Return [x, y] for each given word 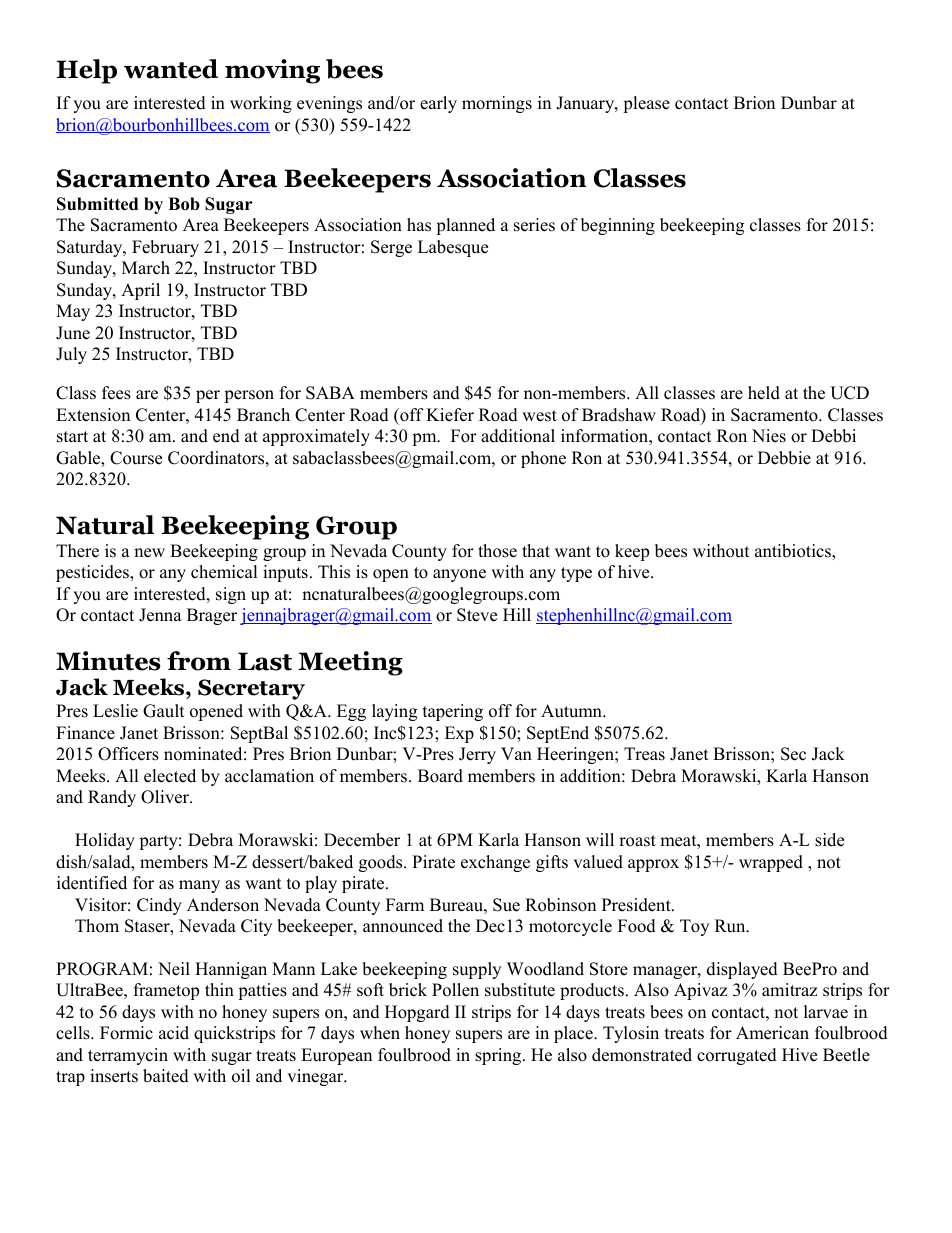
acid [174, 1033]
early [438, 104]
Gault [164, 711]
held [764, 393]
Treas [644, 754]
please [646, 104]
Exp [459, 734]
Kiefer [450, 415]
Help [87, 71]
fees [116, 393]
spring [499, 1056]
